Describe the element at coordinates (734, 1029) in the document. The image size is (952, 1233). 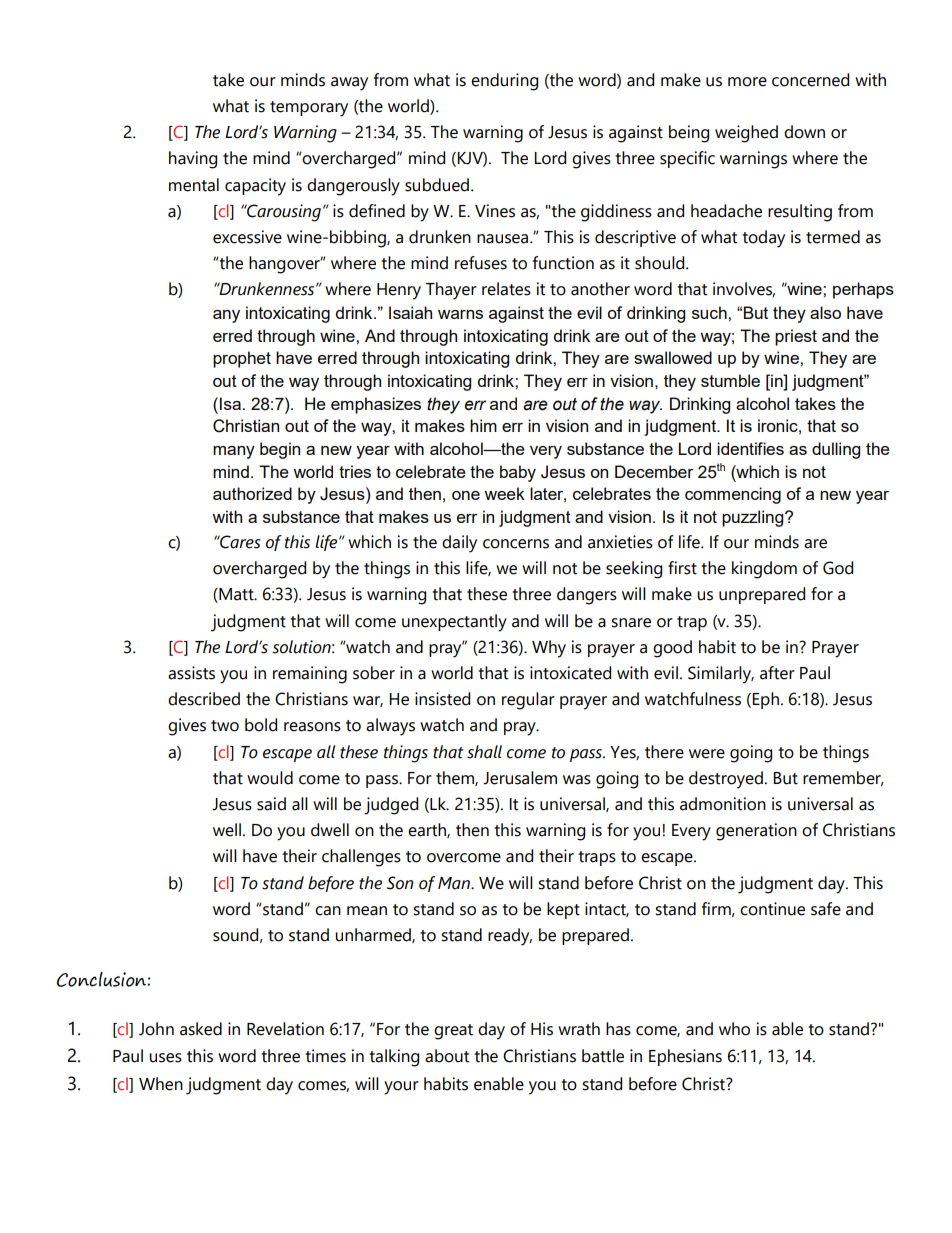
I see `who` at that location.
